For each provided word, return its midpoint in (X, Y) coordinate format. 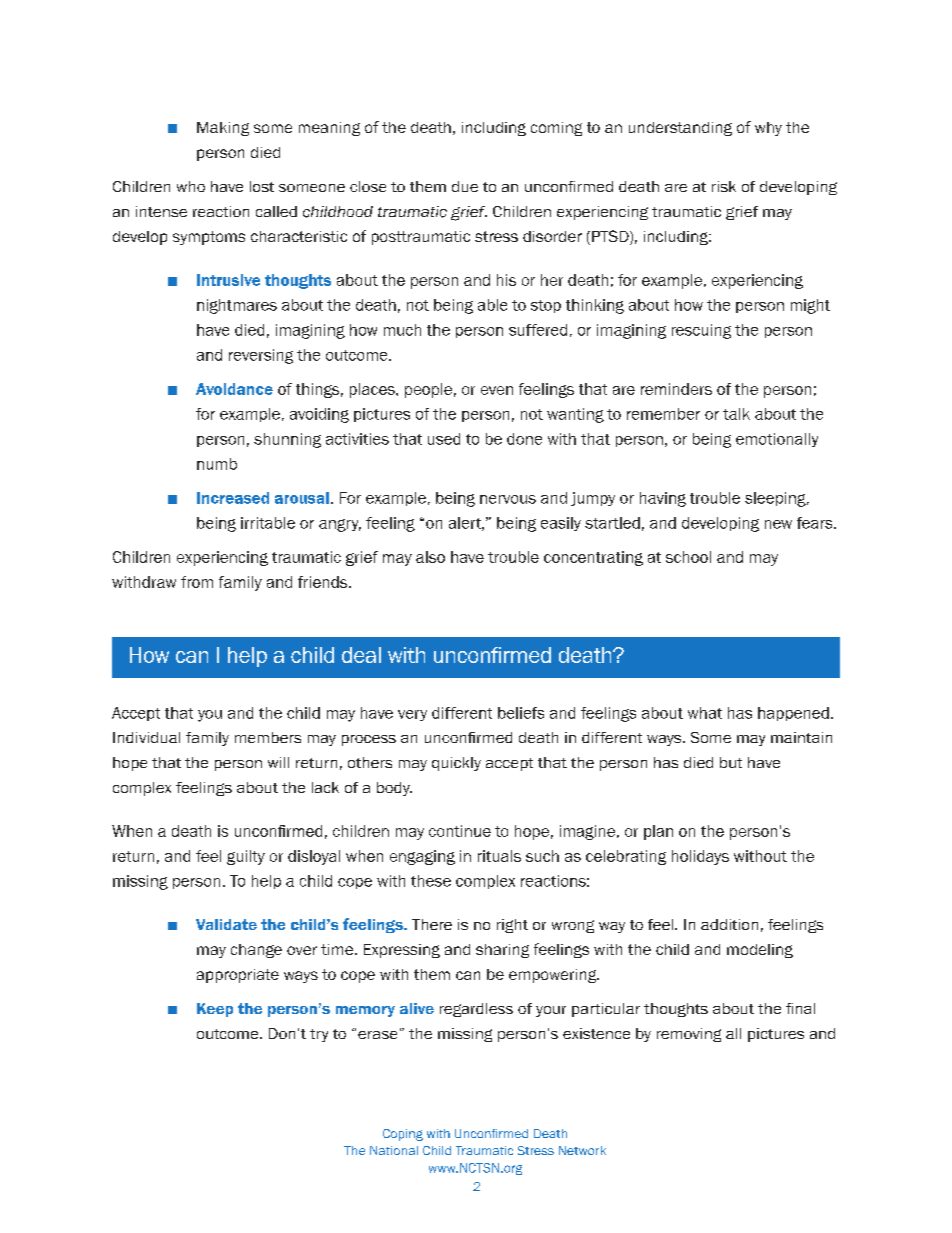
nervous (508, 499)
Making (223, 129)
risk (724, 186)
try (319, 1035)
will (278, 762)
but (731, 762)
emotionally (777, 440)
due (465, 186)
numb (217, 464)
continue (460, 831)
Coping (403, 1135)
